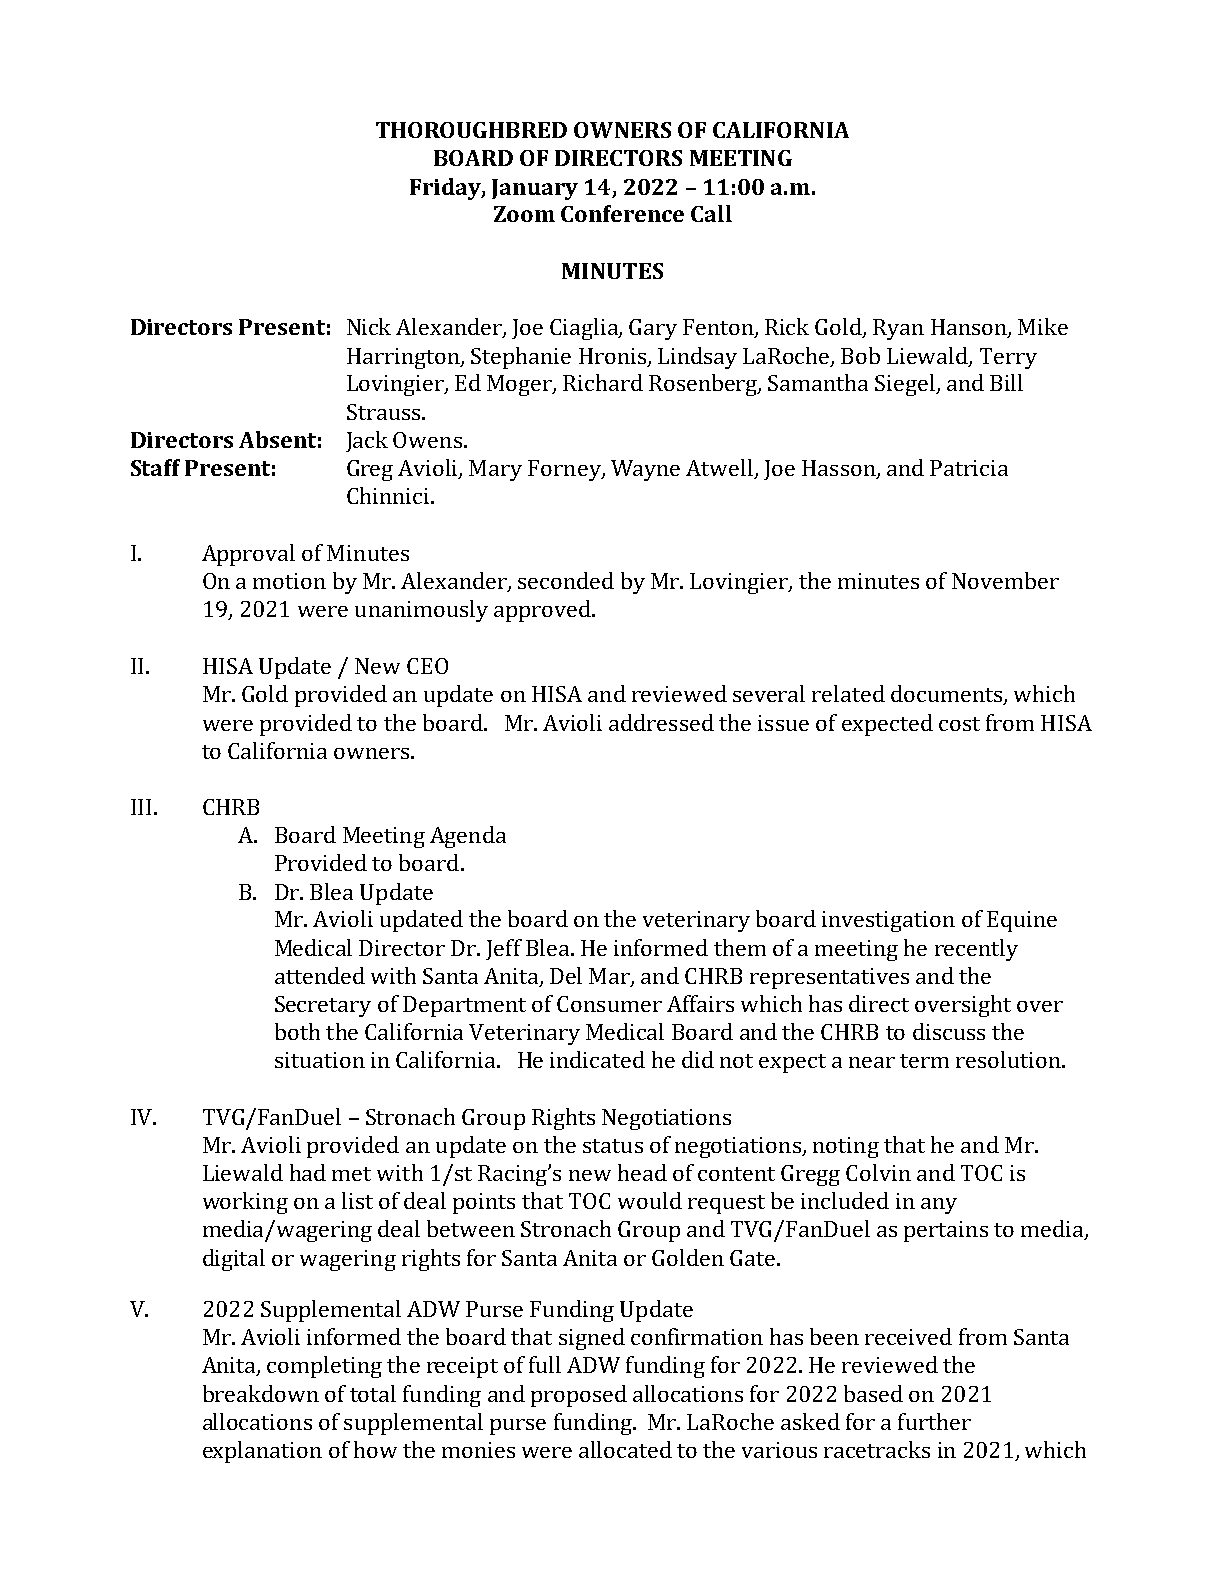 Image resolution: width=1225 pixels, height=1585 pixels. Describe the element at coordinates (535, 189) in the image. I see `January` at that location.
